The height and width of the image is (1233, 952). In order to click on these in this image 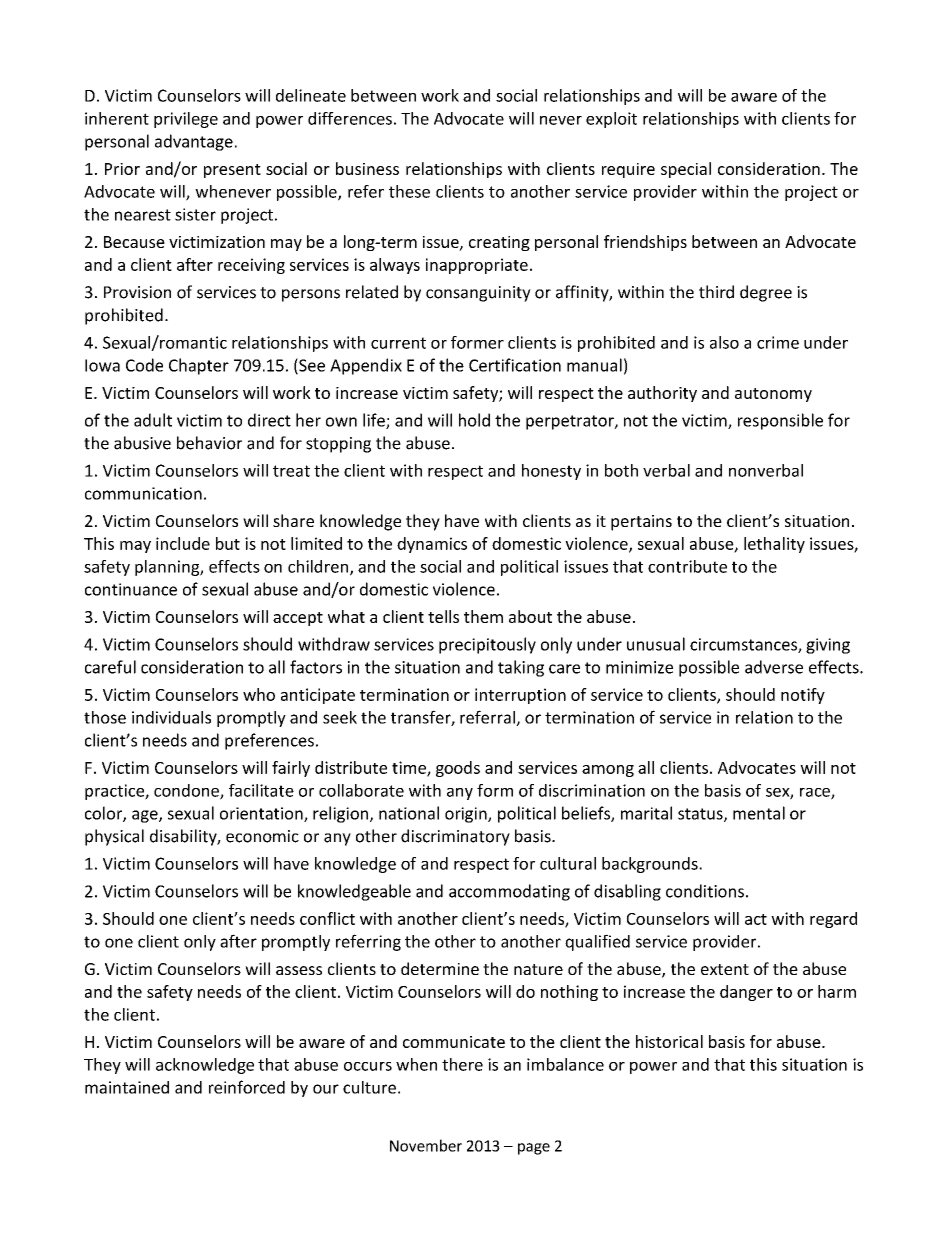, I will do `click(409, 191)`.
